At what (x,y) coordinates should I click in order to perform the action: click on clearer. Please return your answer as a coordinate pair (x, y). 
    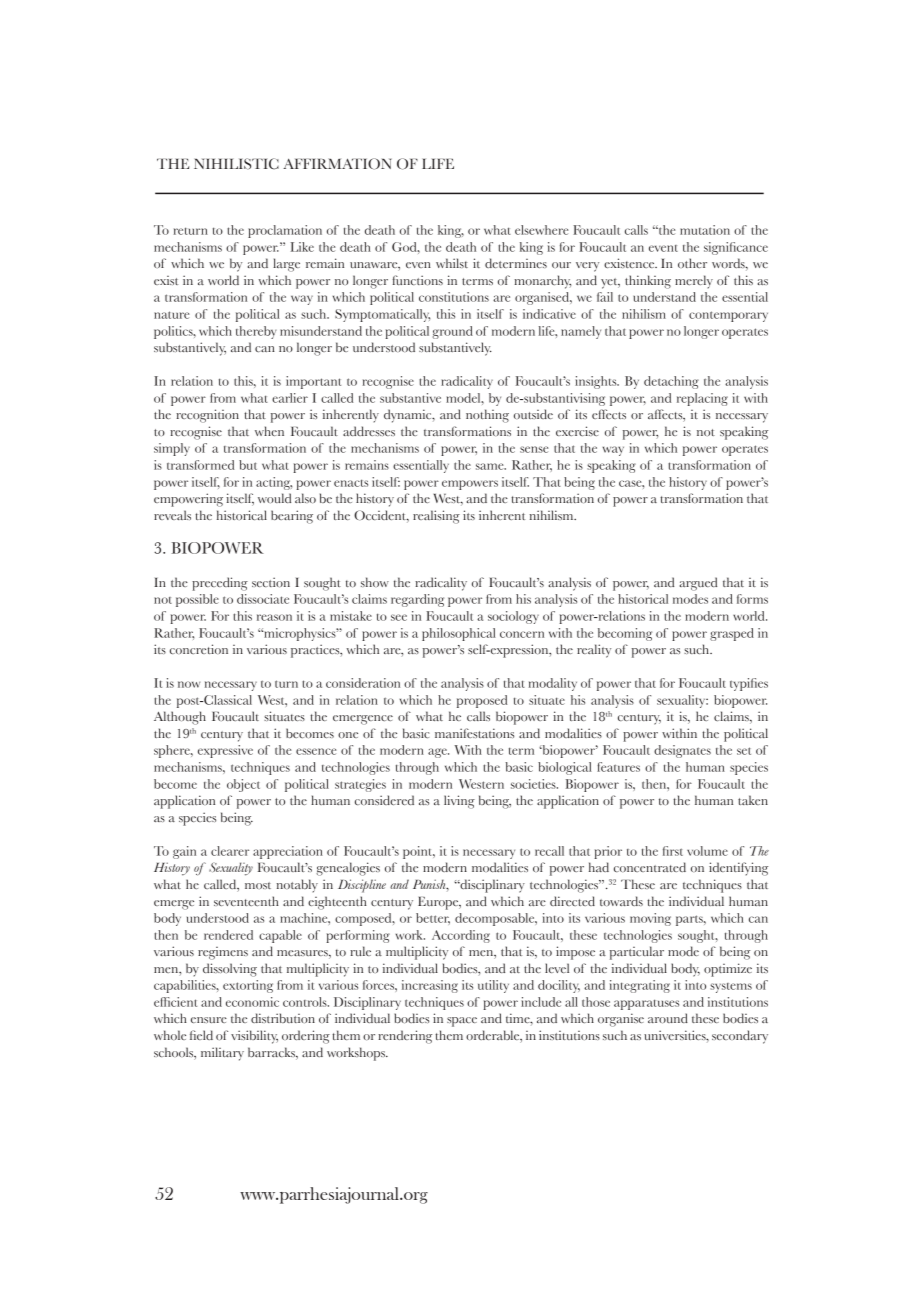
    Looking at the image, I should click on (230, 851).
